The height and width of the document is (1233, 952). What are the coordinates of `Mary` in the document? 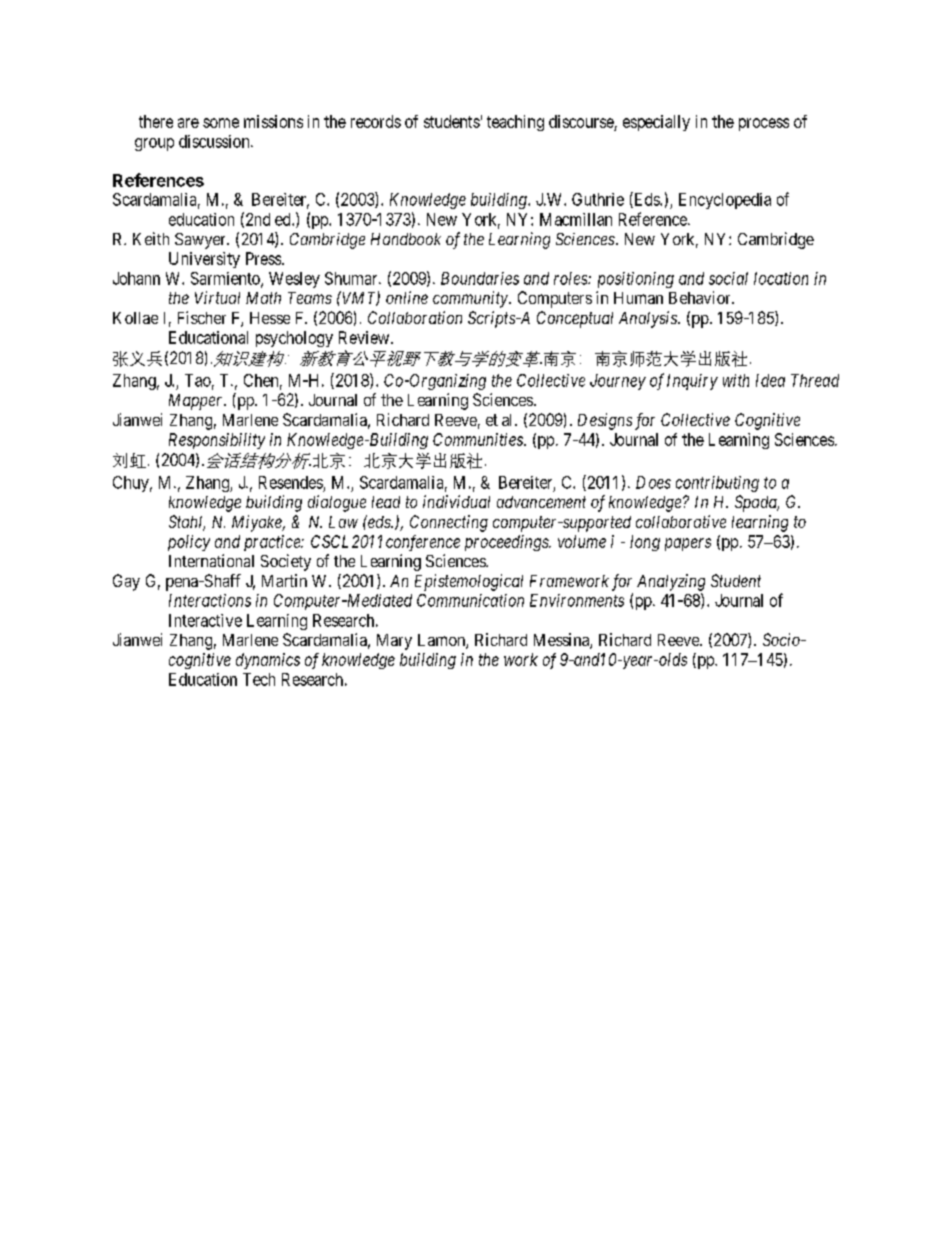 It's located at (394, 642).
